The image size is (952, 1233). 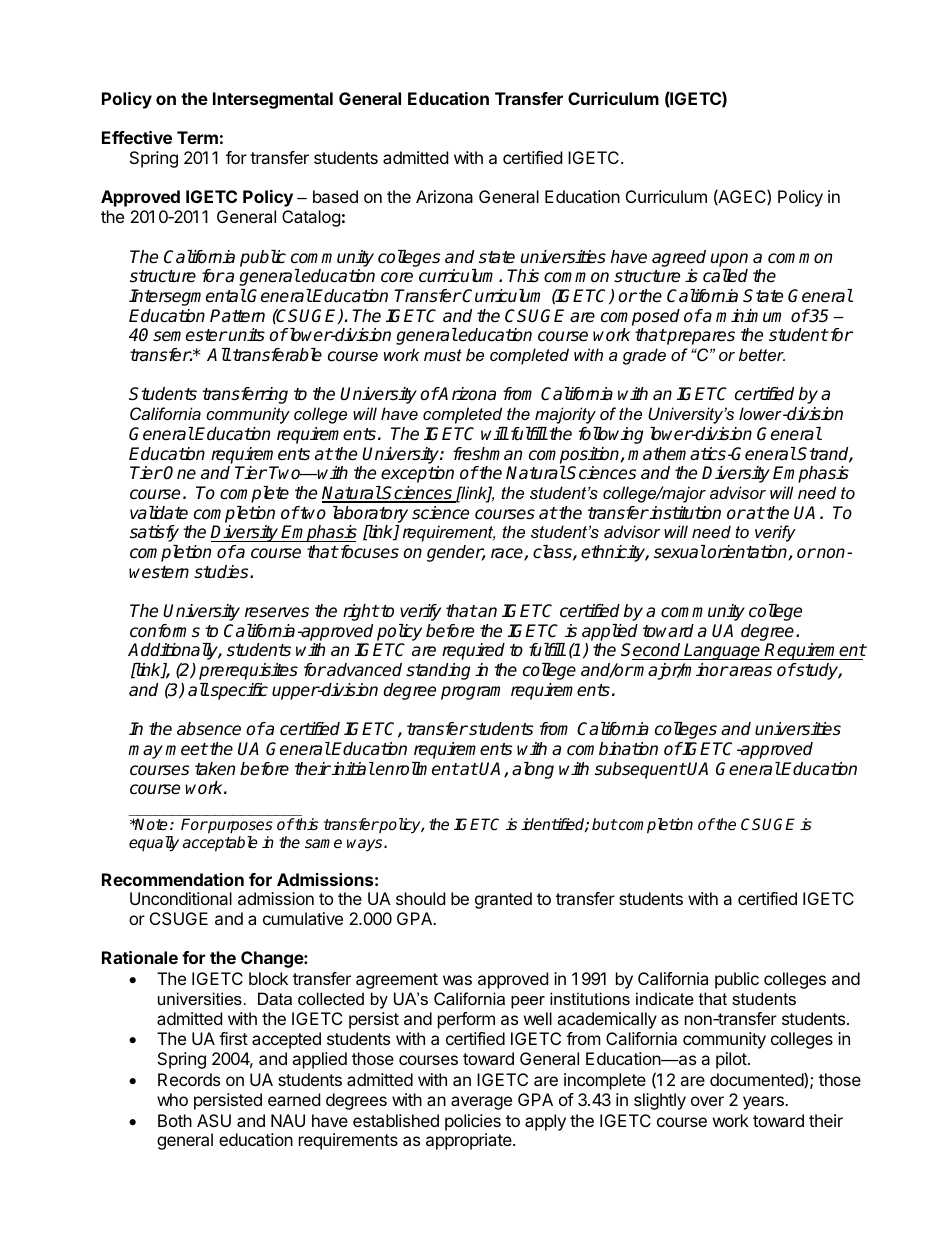 What do you see at coordinates (679, 258) in the screenshot?
I see `agreed` at bounding box center [679, 258].
